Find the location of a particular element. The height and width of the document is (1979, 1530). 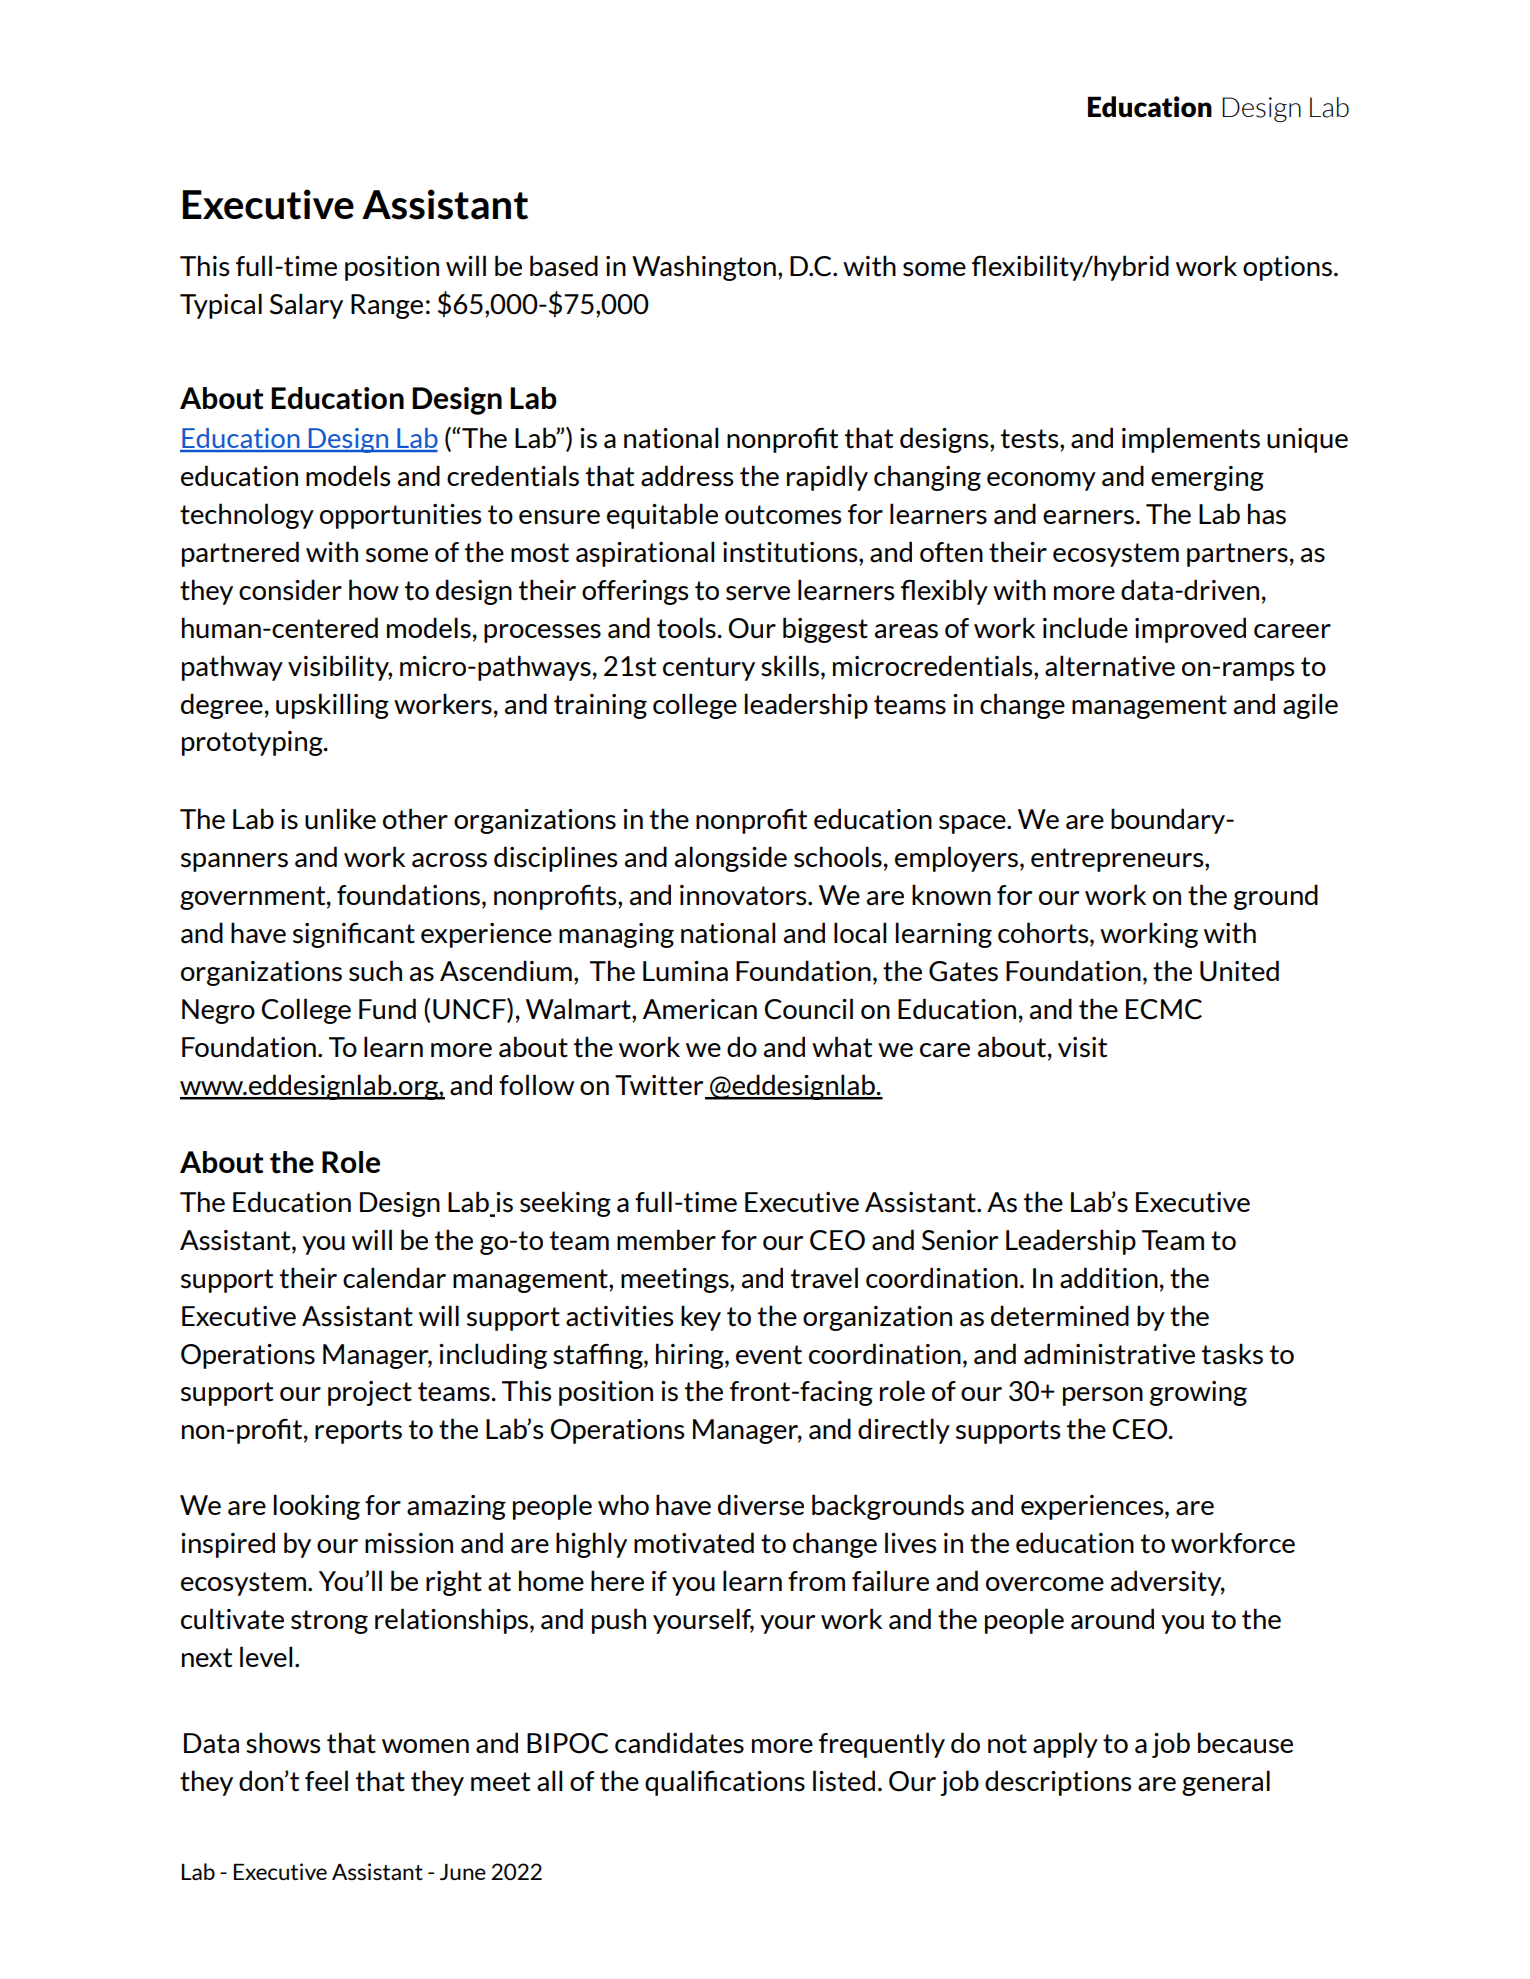

Washington is located at coordinates (704, 268).
